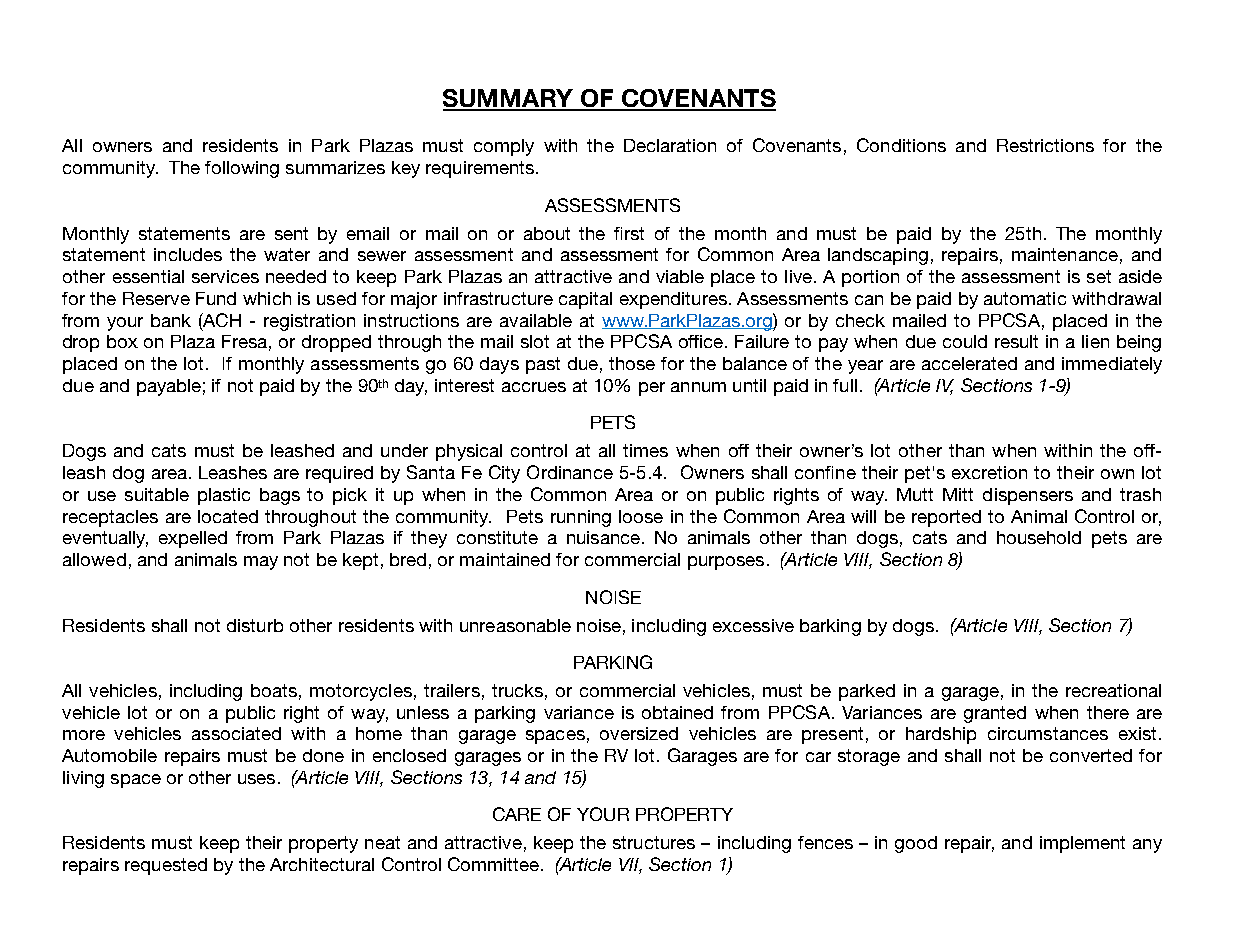  What do you see at coordinates (632, 363) in the page?
I see `those` at bounding box center [632, 363].
